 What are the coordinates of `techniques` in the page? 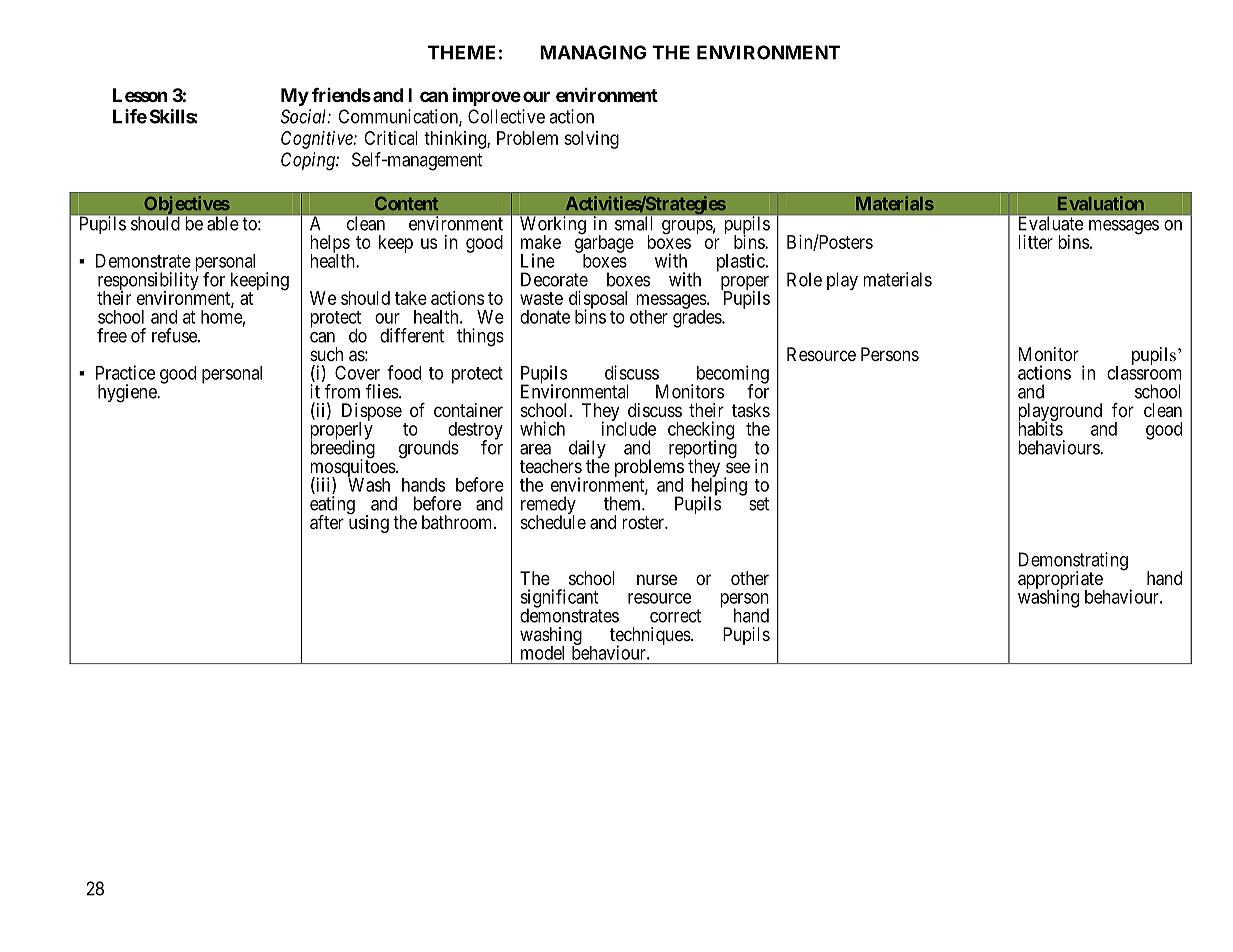 It's located at (650, 637).
